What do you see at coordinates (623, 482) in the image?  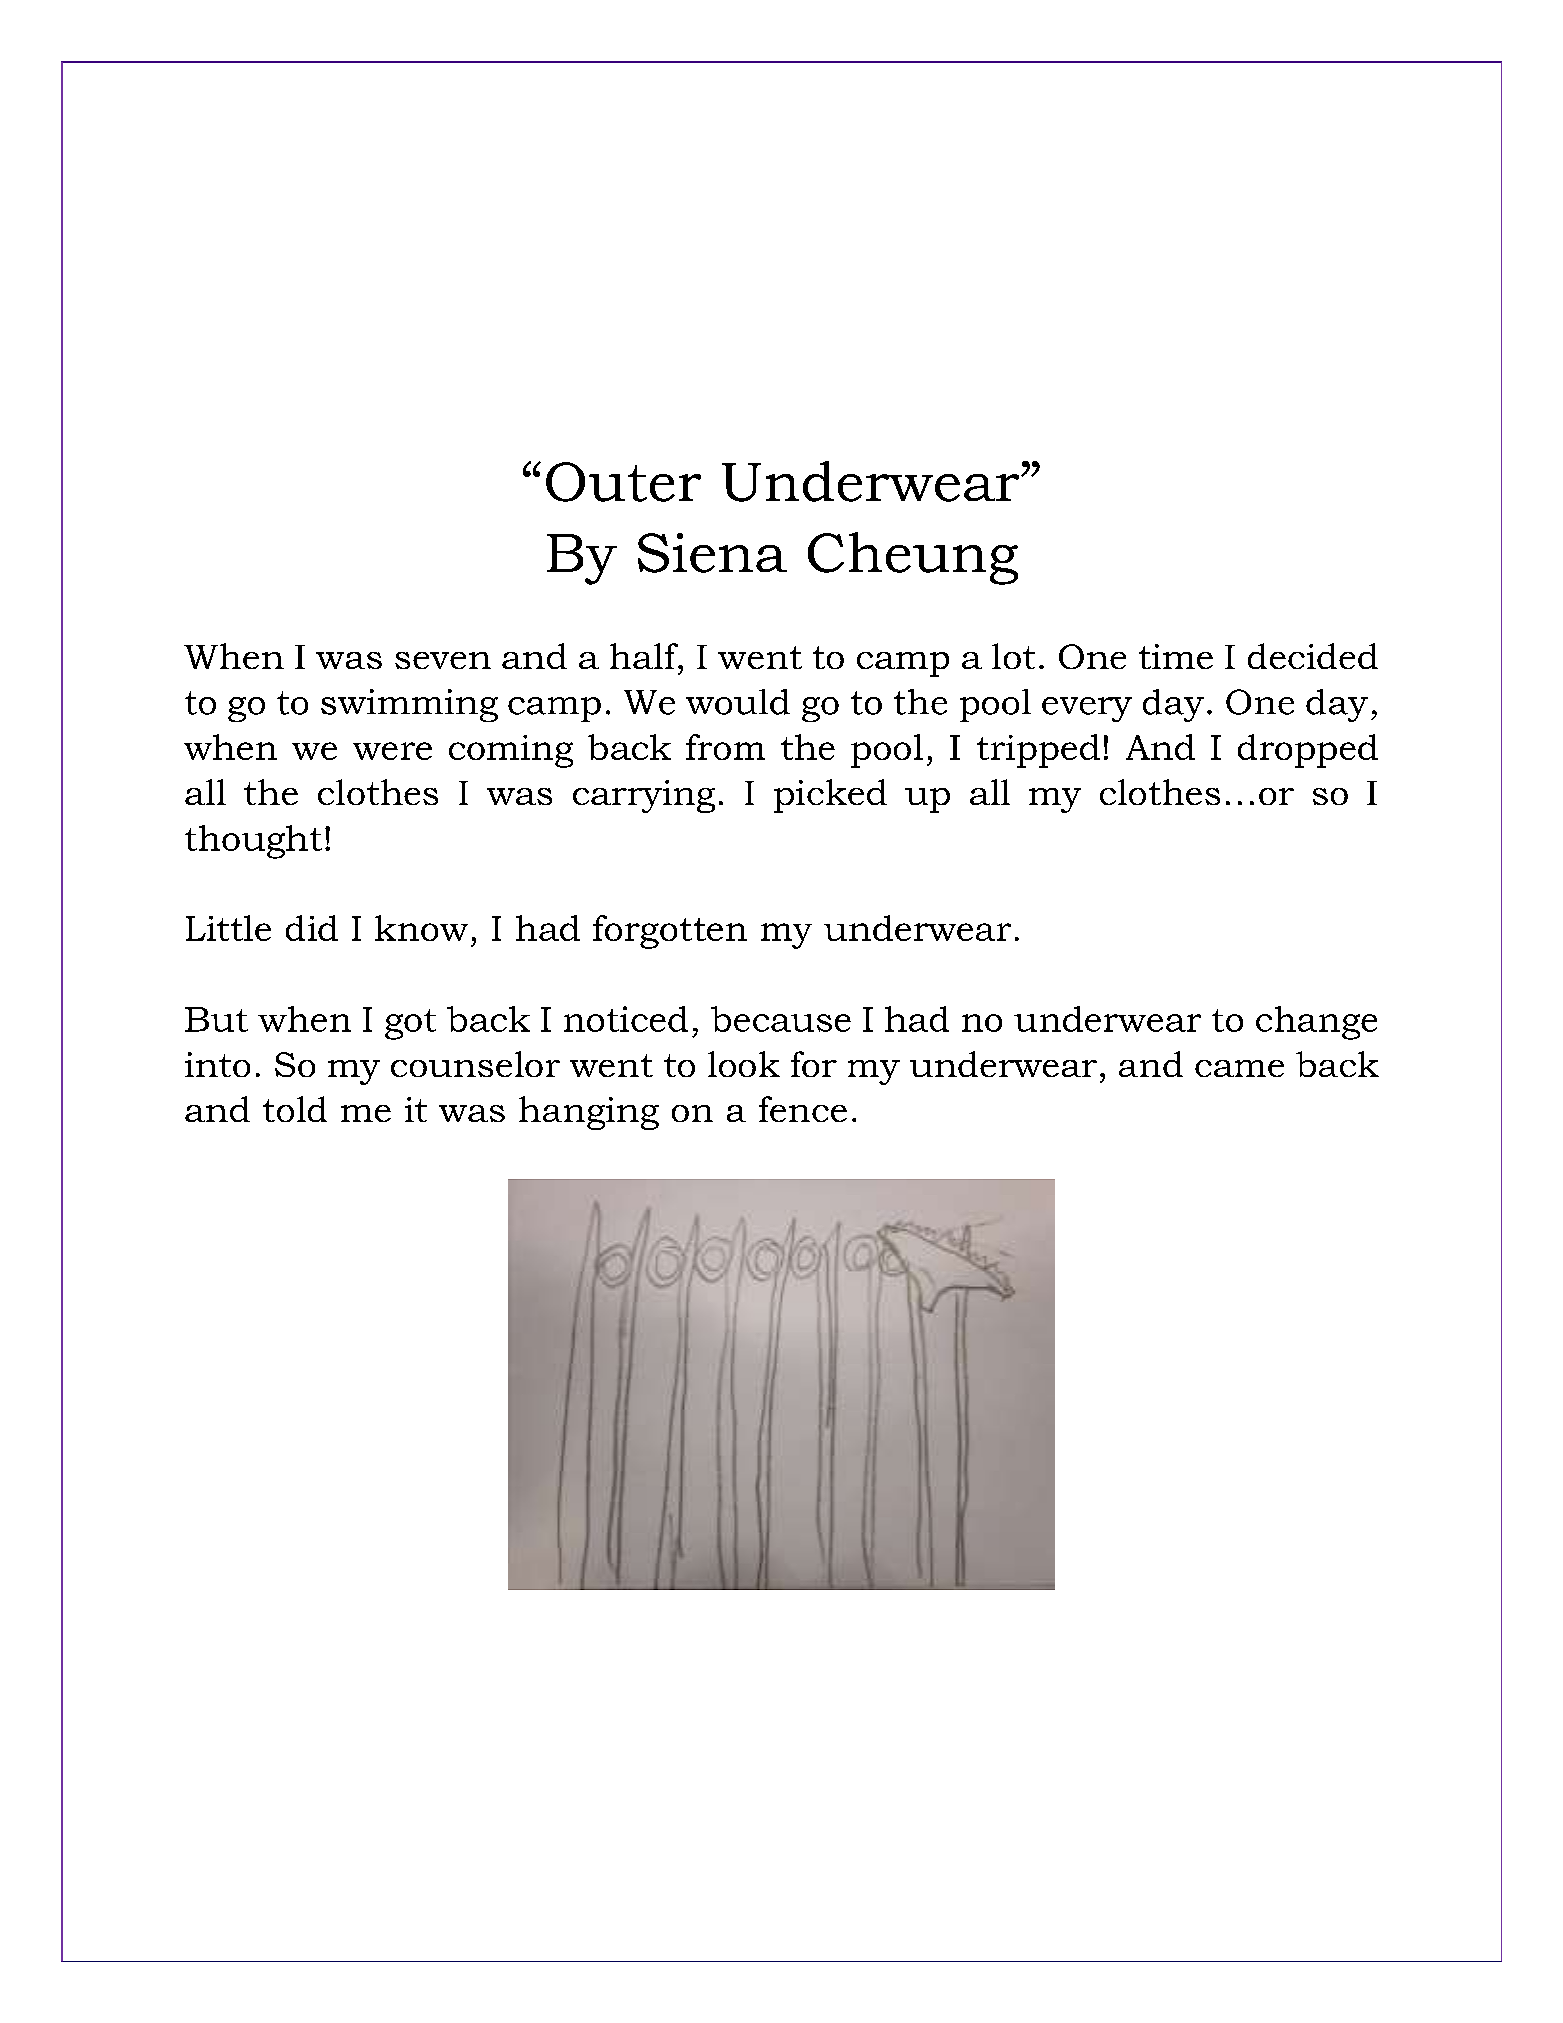 I see `Outer` at bounding box center [623, 482].
